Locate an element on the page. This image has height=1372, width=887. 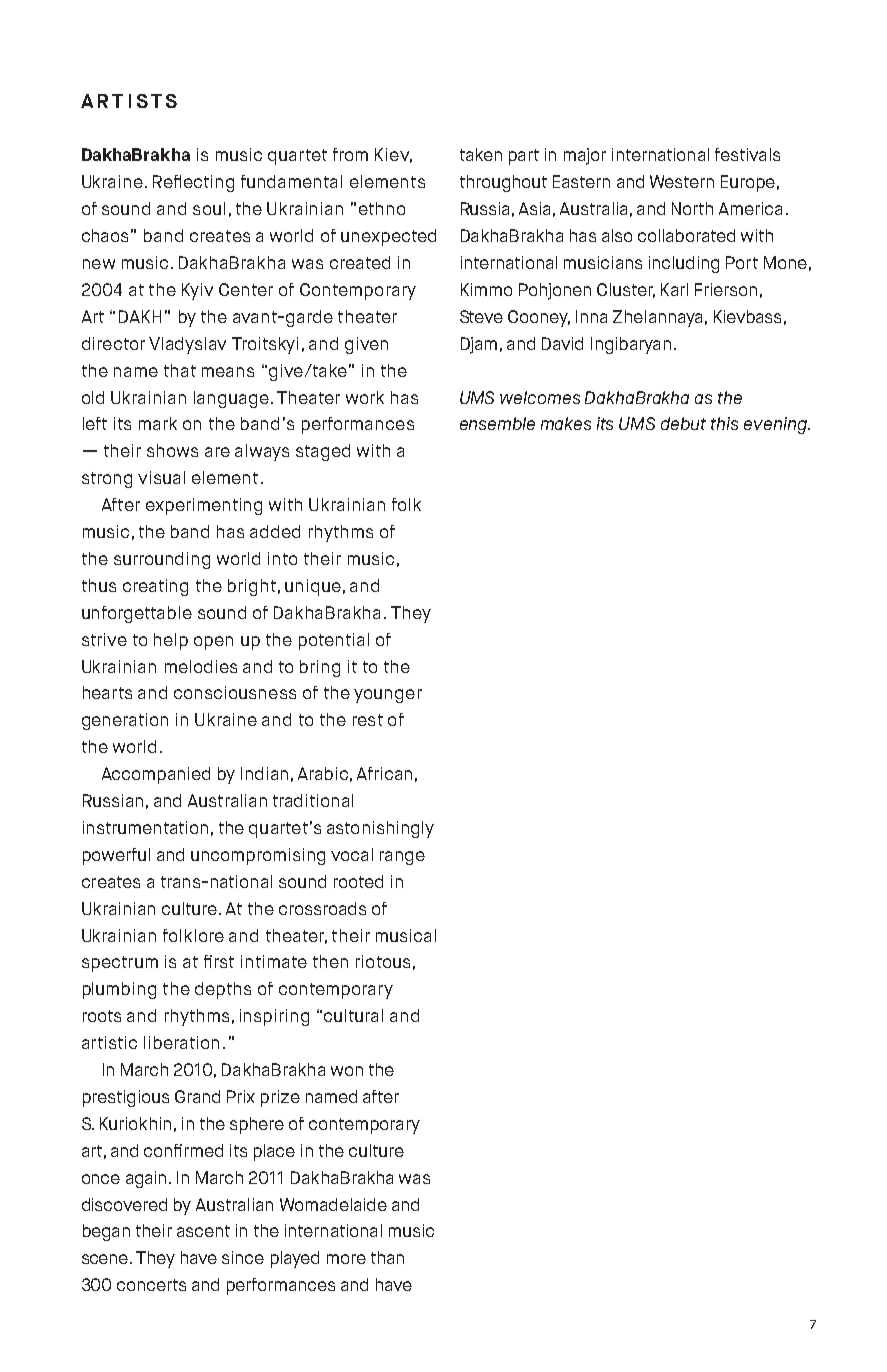
younger is located at coordinates (388, 696).
